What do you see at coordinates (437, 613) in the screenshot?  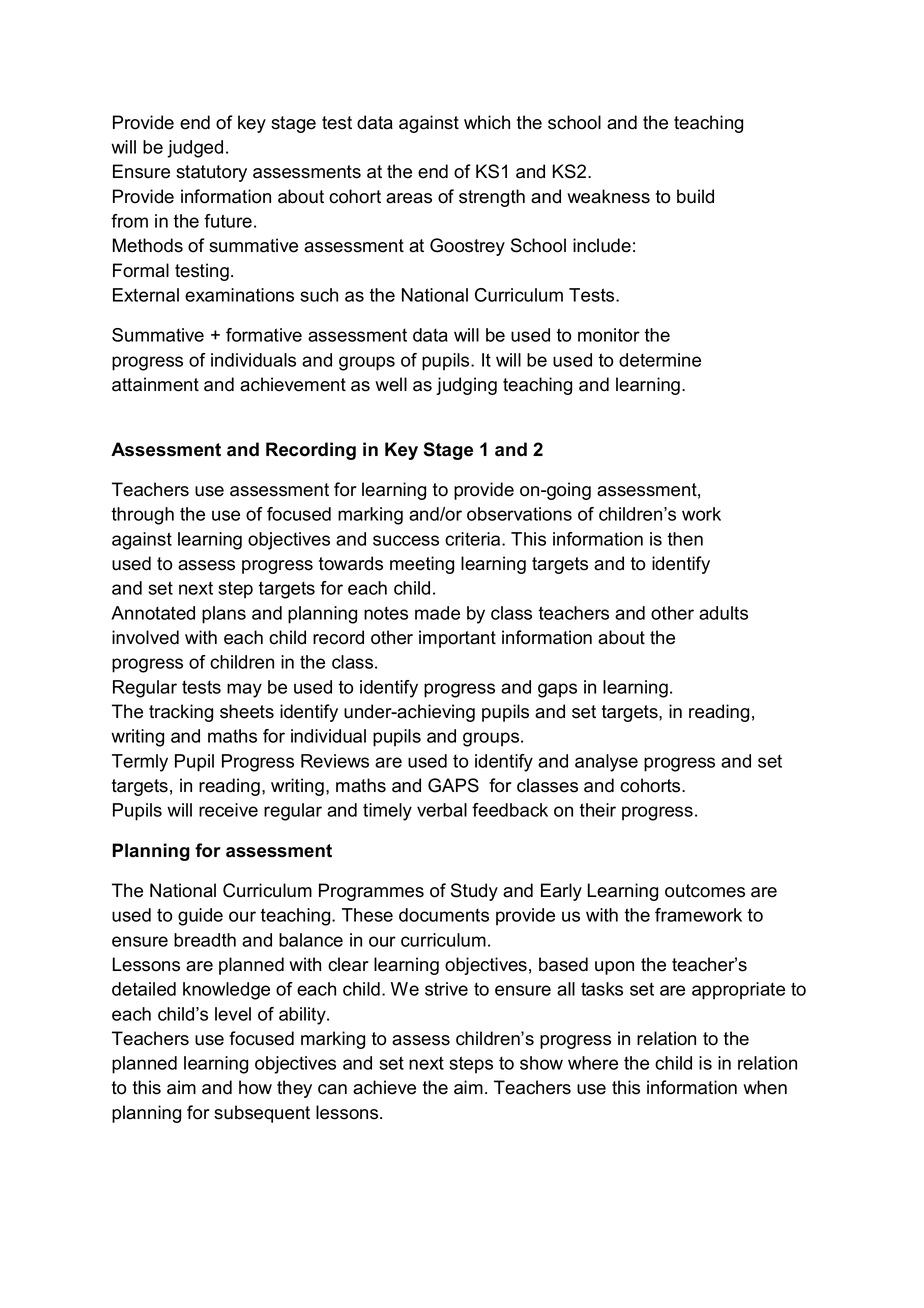 I see `made` at bounding box center [437, 613].
